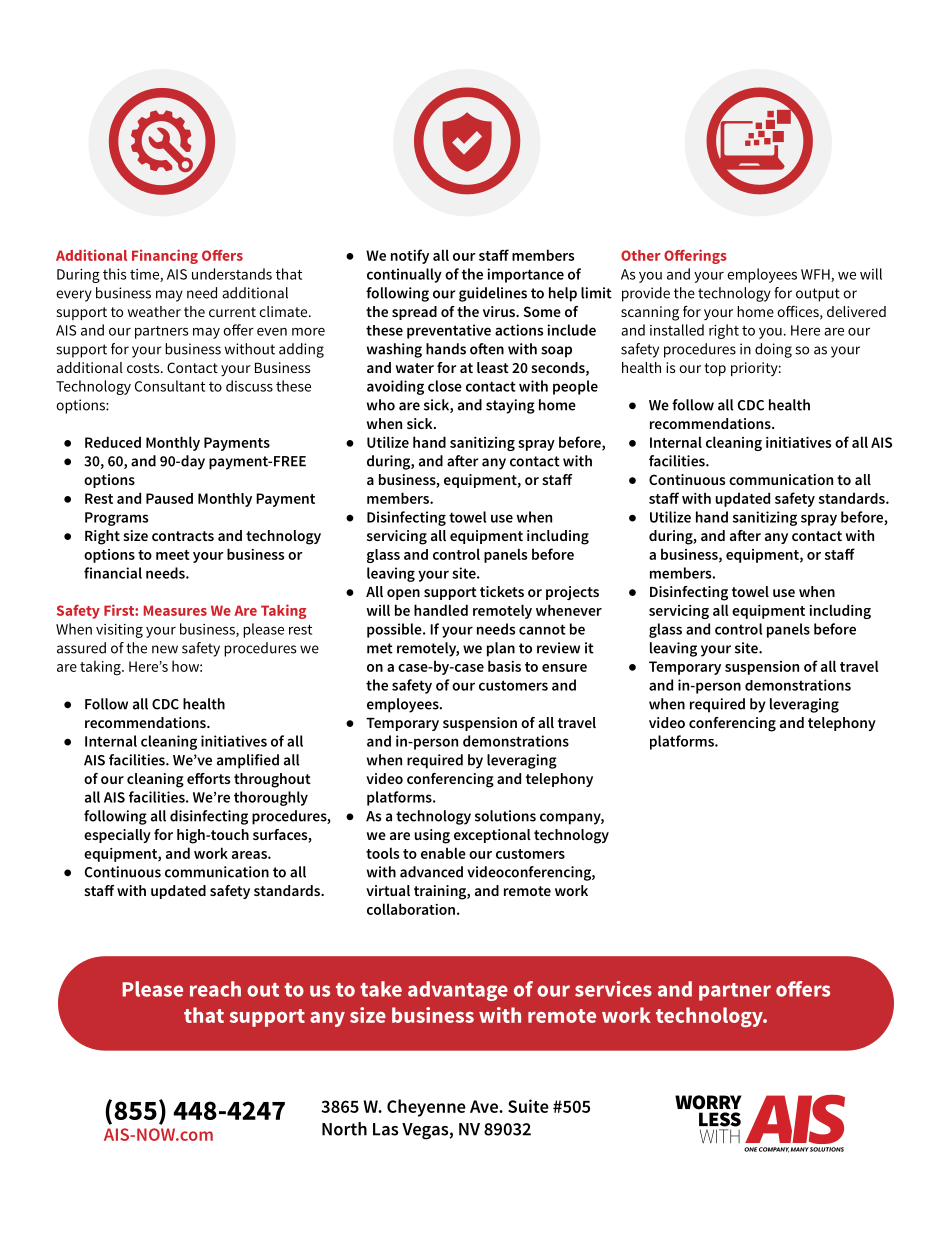 This screenshot has height=1233, width=952. What do you see at coordinates (493, 294) in the screenshot?
I see `guidelines` at bounding box center [493, 294].
